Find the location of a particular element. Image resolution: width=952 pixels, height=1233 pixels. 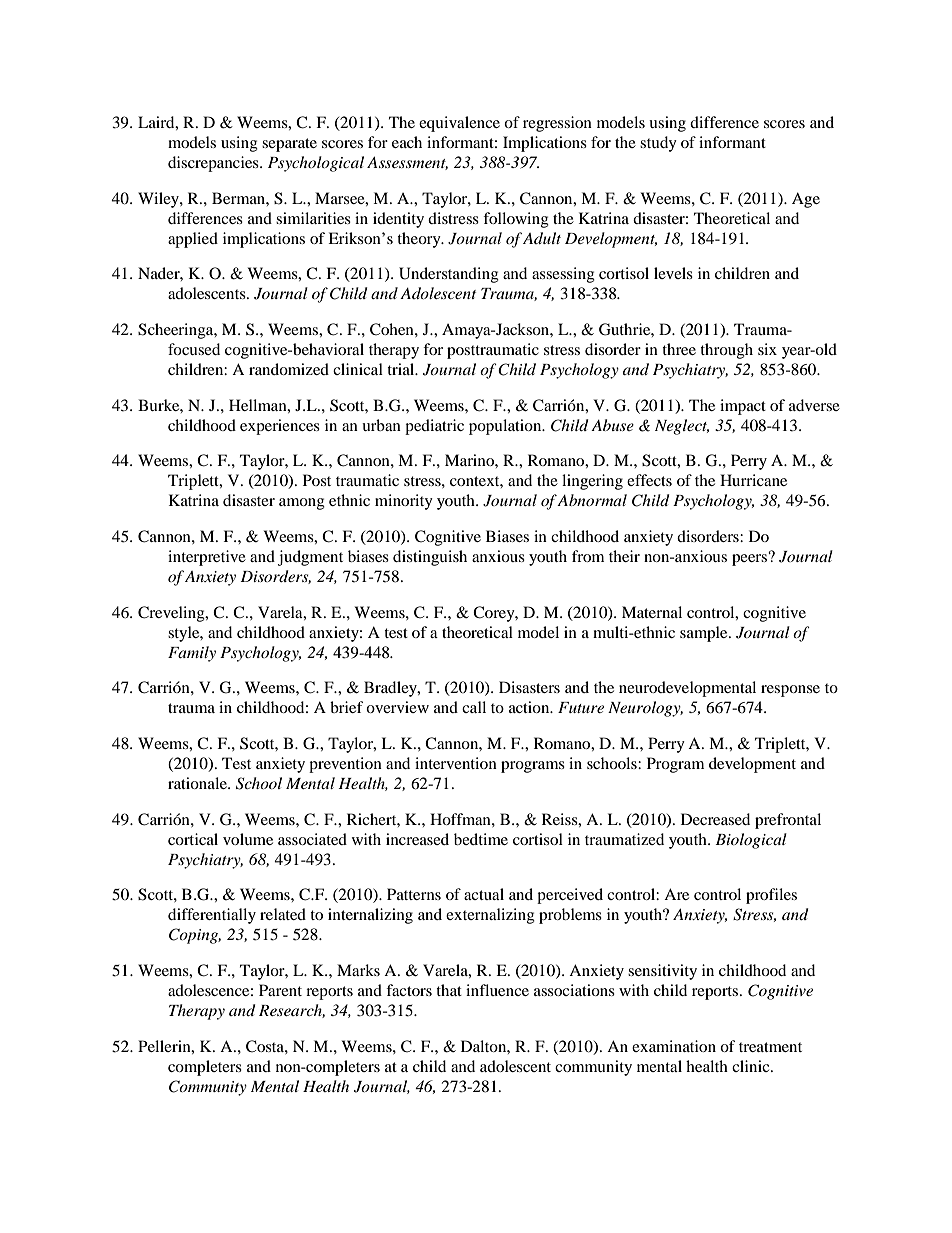

study is located at coordinates (658, 144).
